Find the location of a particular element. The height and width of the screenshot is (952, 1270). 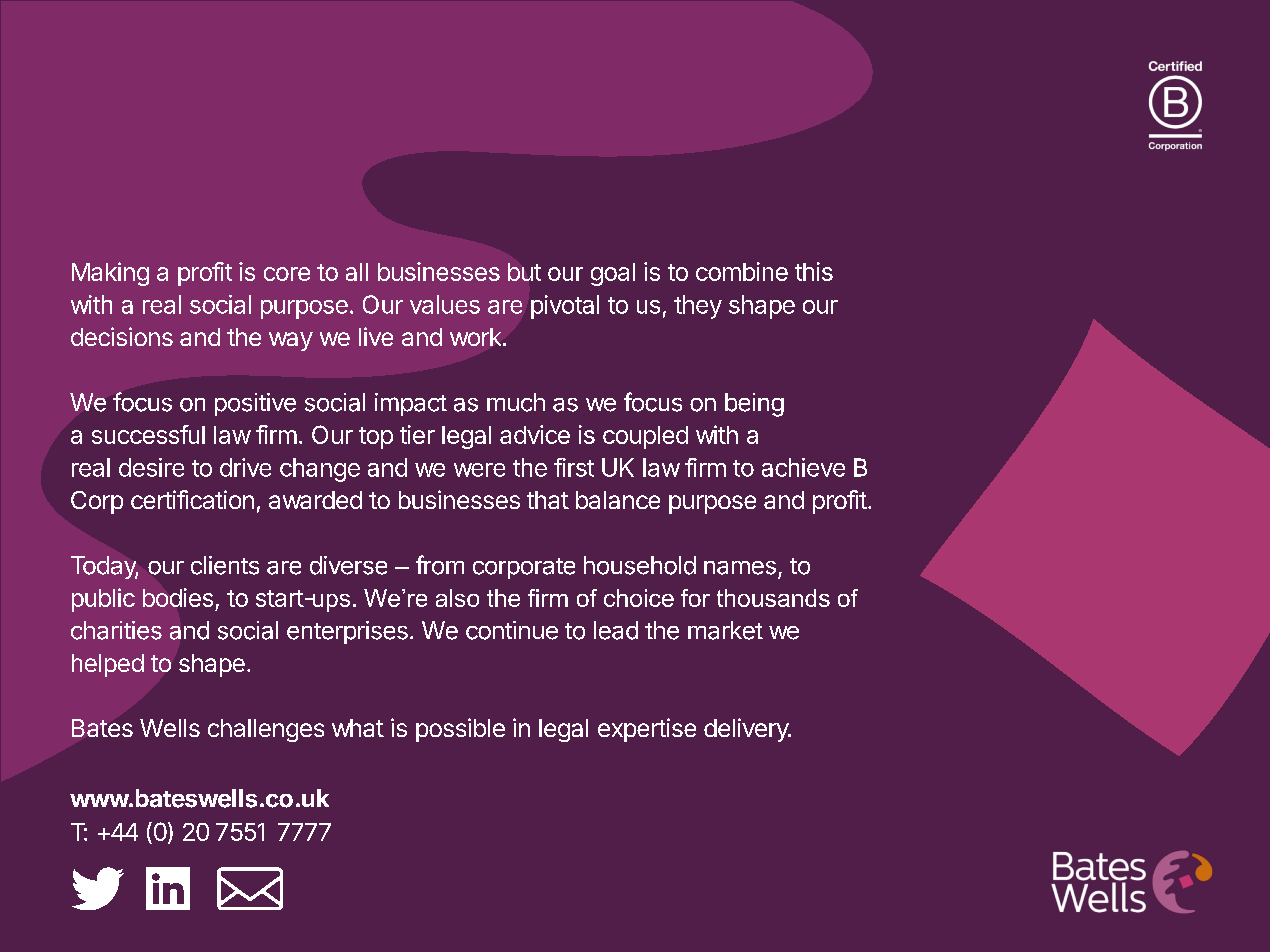

combine is located at coordinates (742, 271).
